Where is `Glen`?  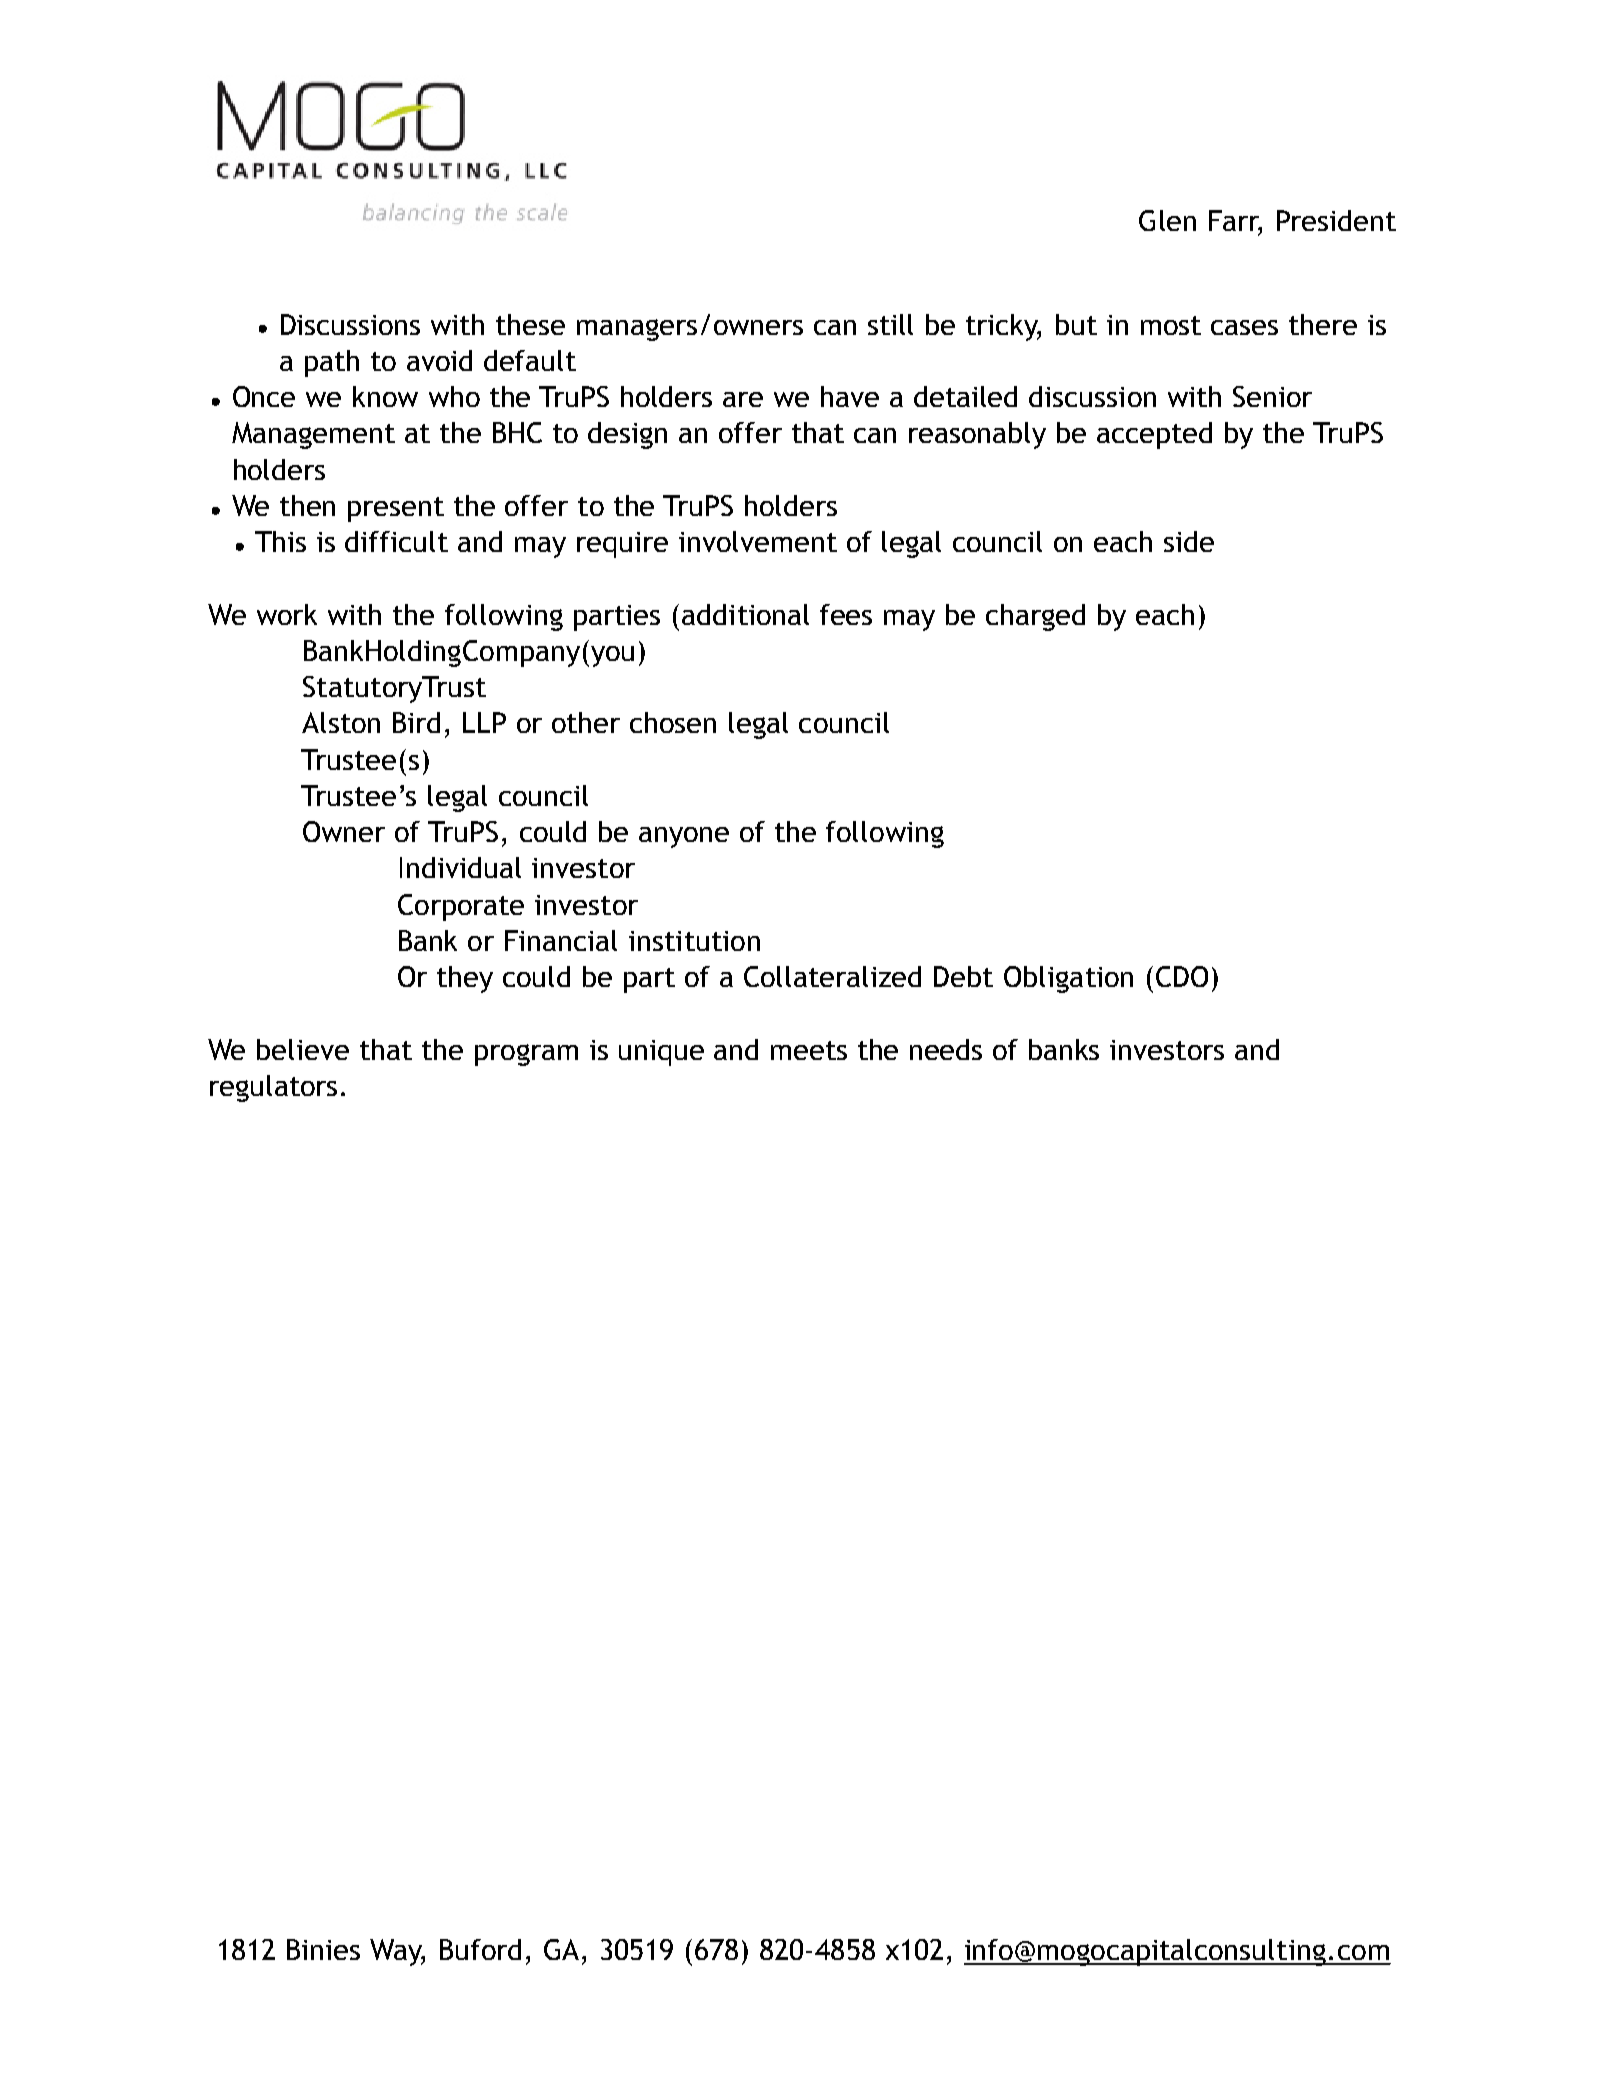
Glen is located at coordinates (1167, 220).
